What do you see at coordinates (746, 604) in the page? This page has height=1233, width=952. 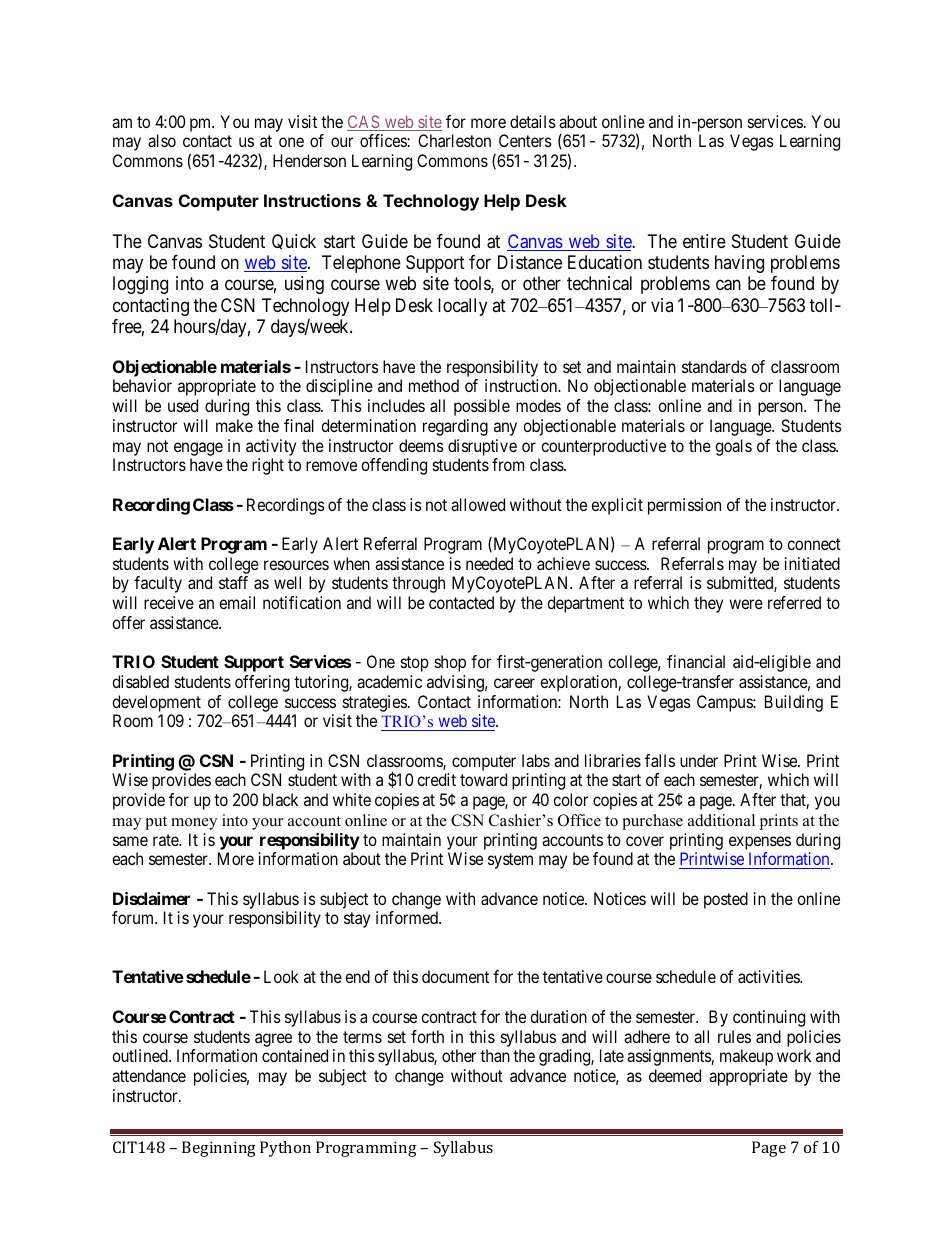 I see `were` at bounding box center [746, 604].
